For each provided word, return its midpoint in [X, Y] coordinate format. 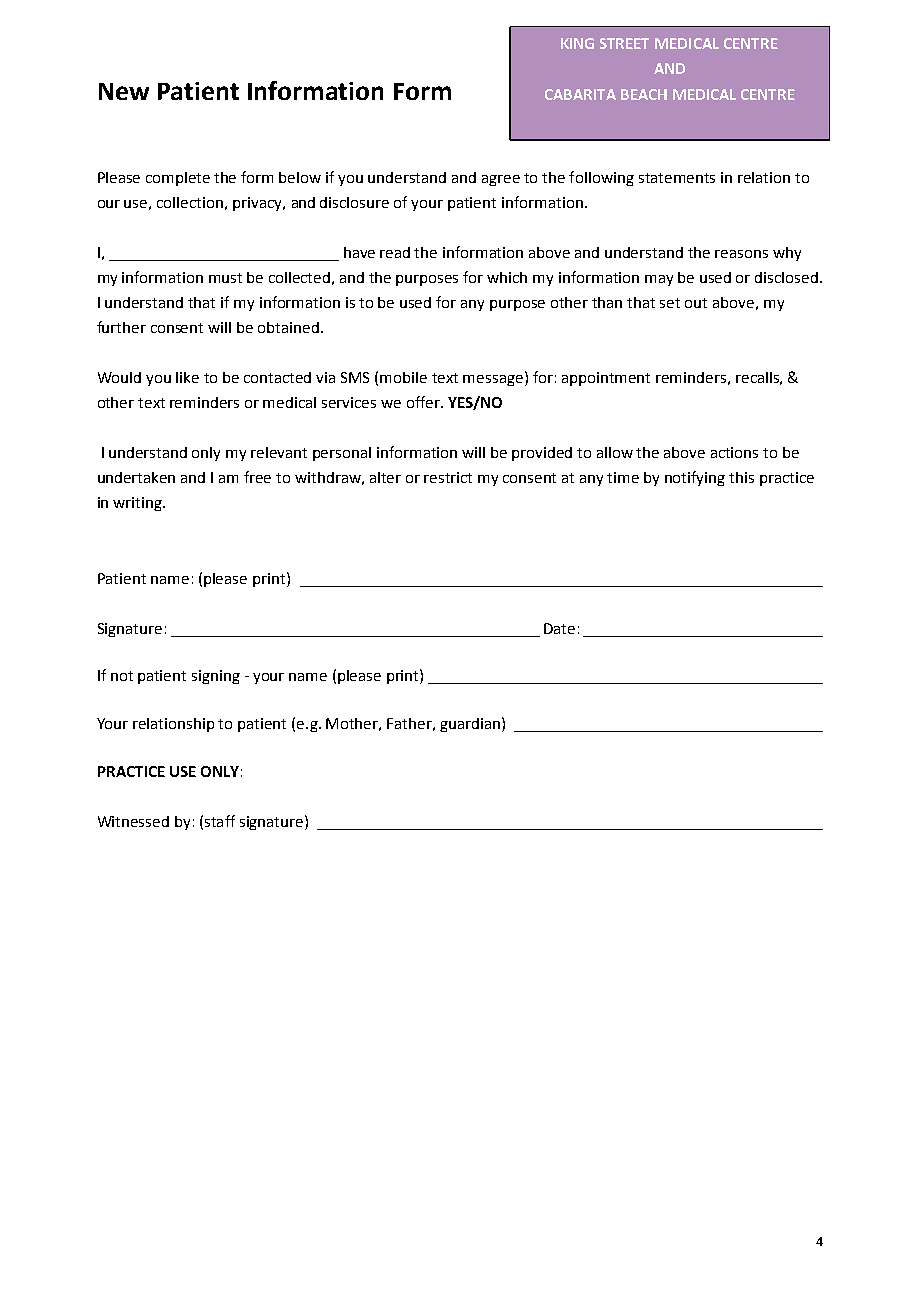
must [225, 278]
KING [577, 43]
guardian [471, 724]
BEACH [644, 94]
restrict [448, 477]
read [395, 252]
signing [216, 677]
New [124, 91]
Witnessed [133, 821]
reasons [741, 254]
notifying [695, 478]
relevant [279, 452]
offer [424, 402]
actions [734, 452]
